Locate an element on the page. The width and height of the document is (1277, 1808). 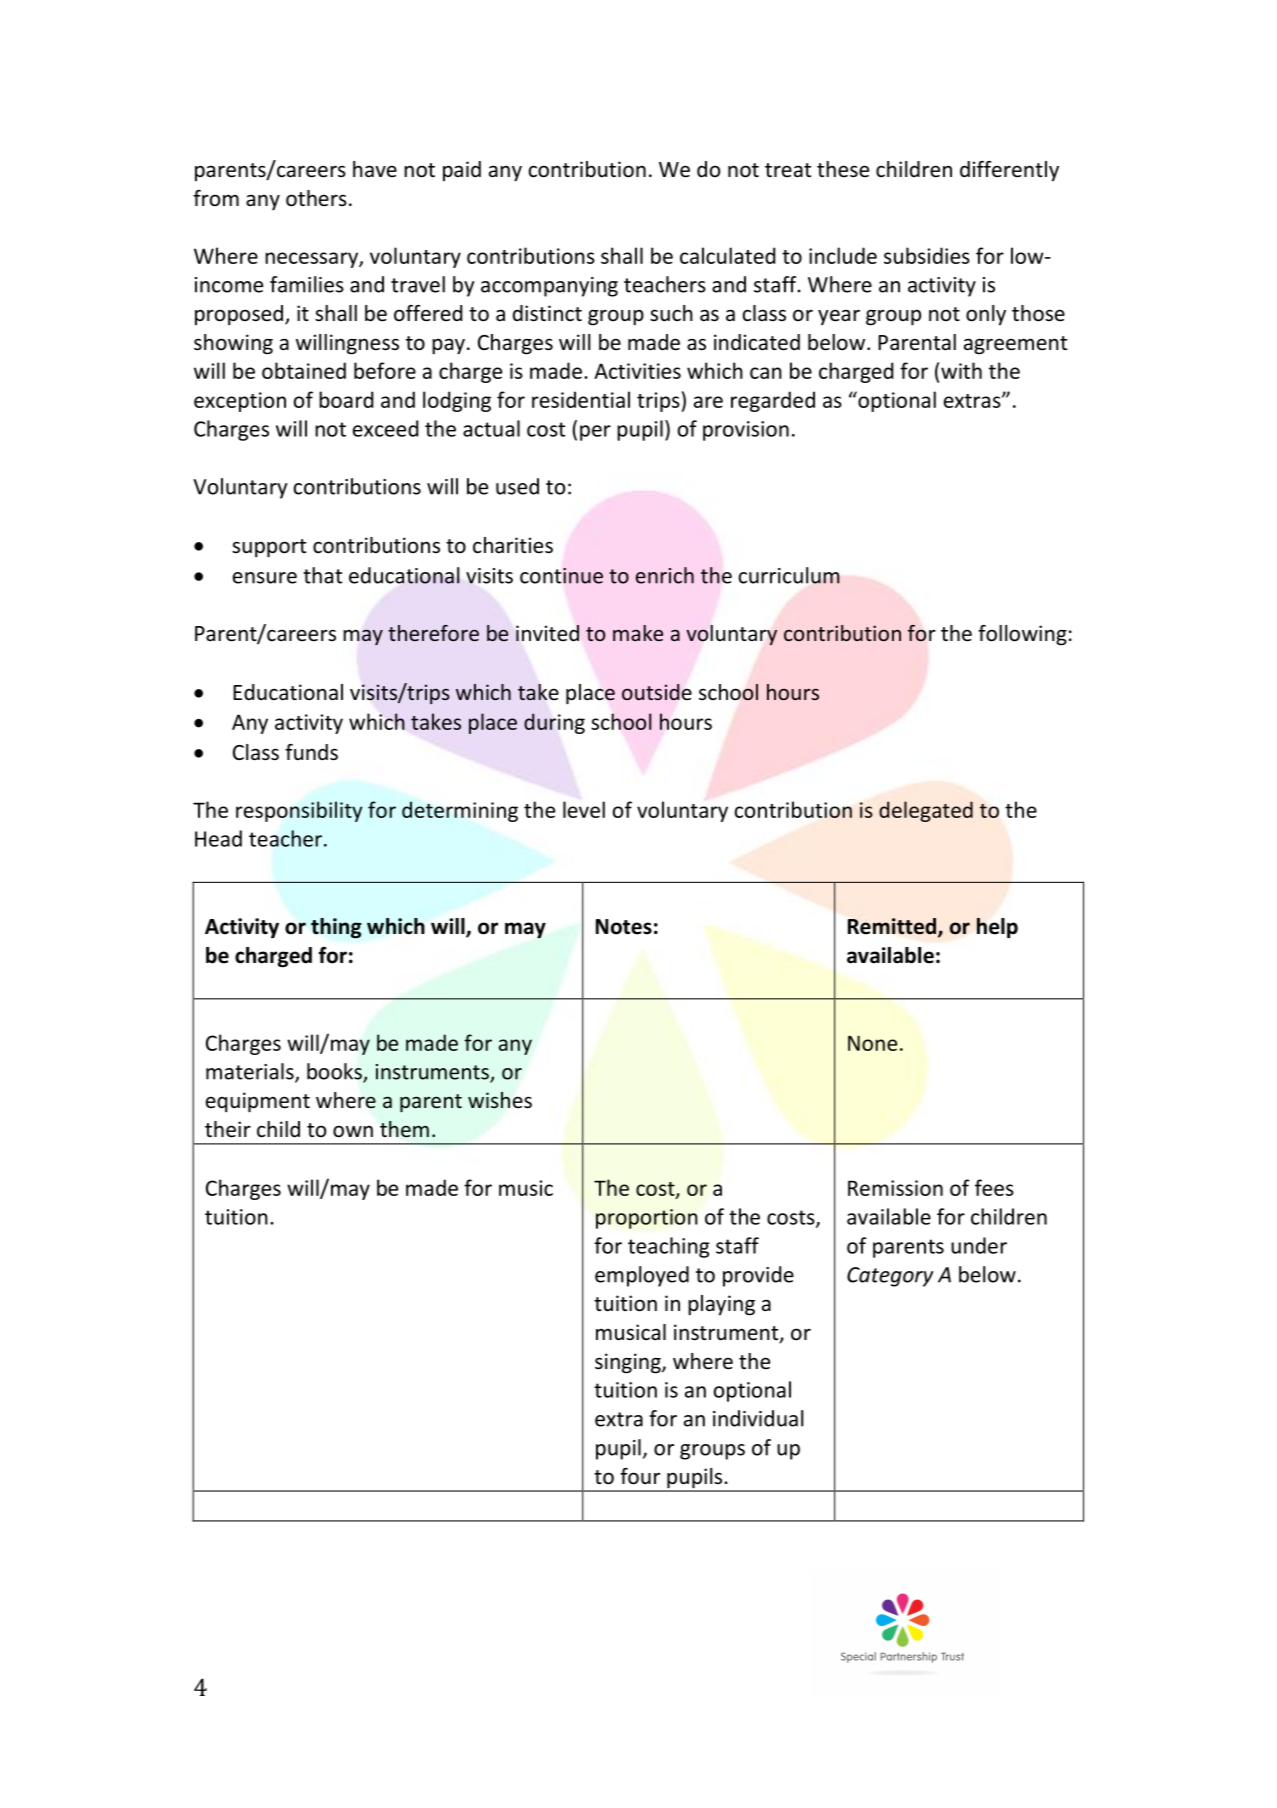
None is located at coordinates (872, 1043).
